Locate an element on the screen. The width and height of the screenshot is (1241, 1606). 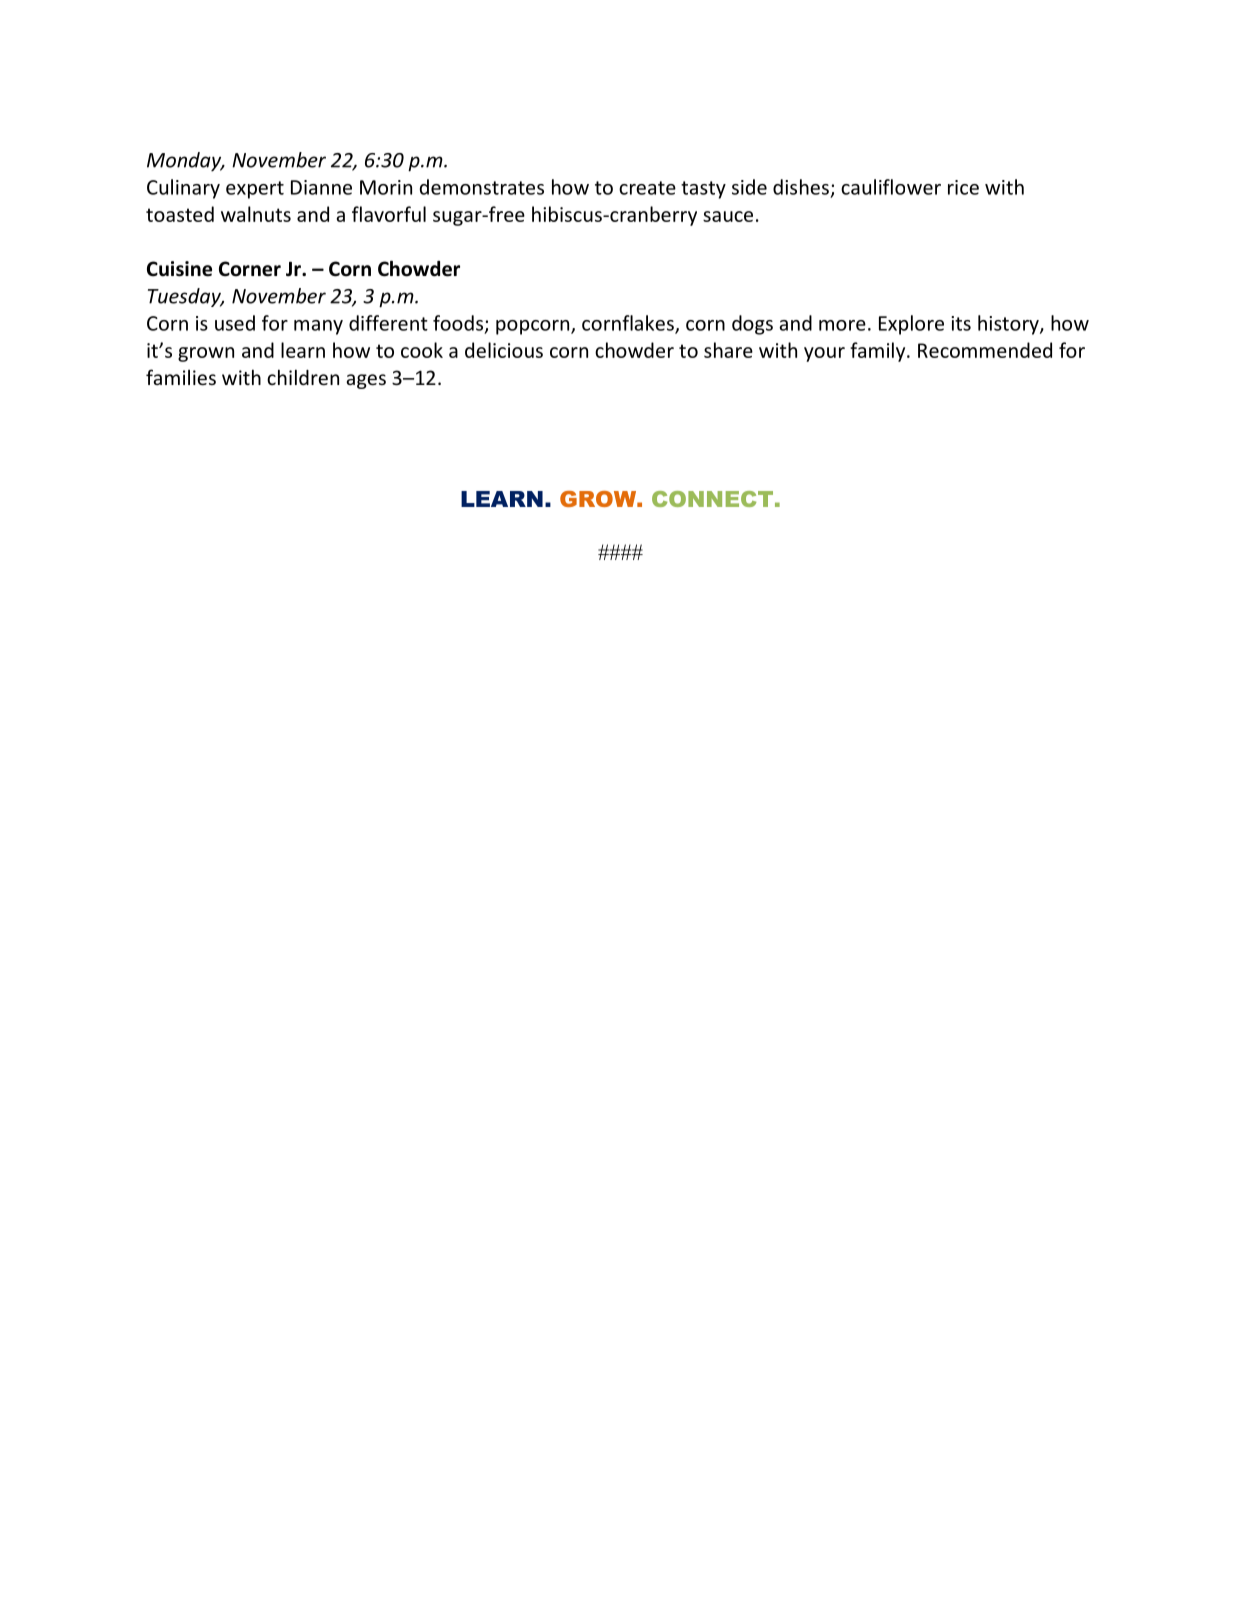
foods is located at coordinates (458, 323).
